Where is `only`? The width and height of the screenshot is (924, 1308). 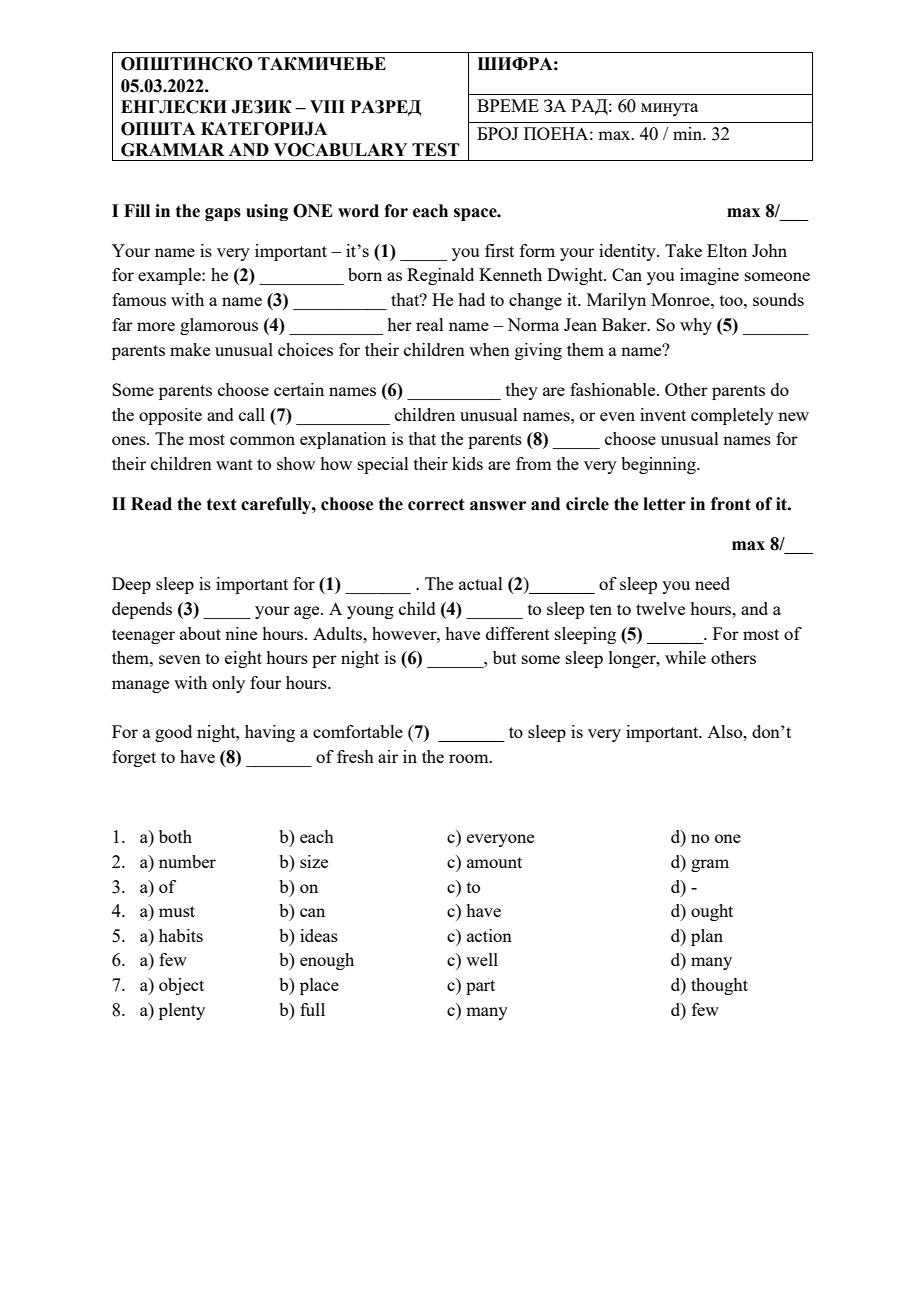
only is located at coordinates (228, 684).
